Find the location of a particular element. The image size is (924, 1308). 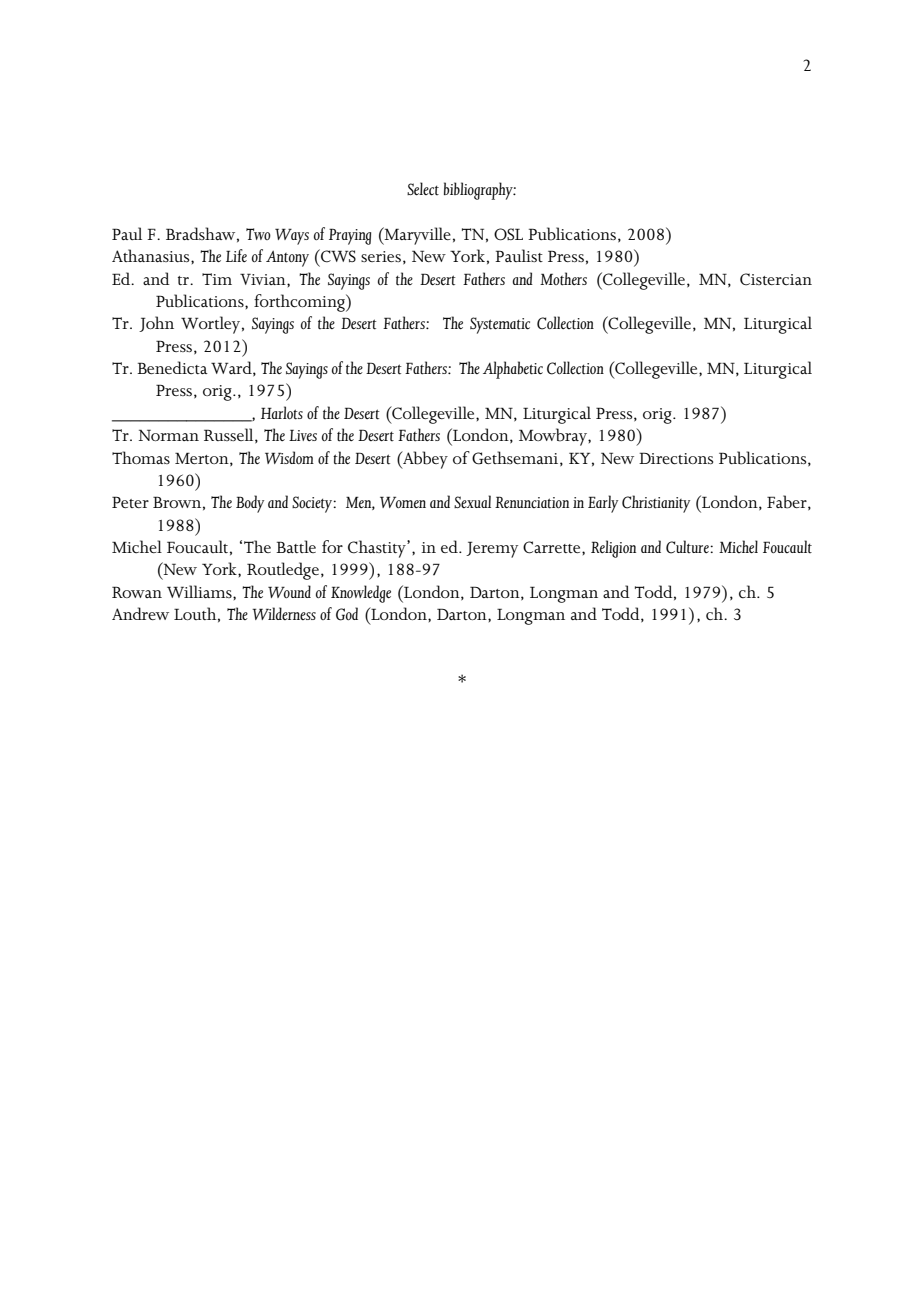

Select is located at coordinates (423, 189).
